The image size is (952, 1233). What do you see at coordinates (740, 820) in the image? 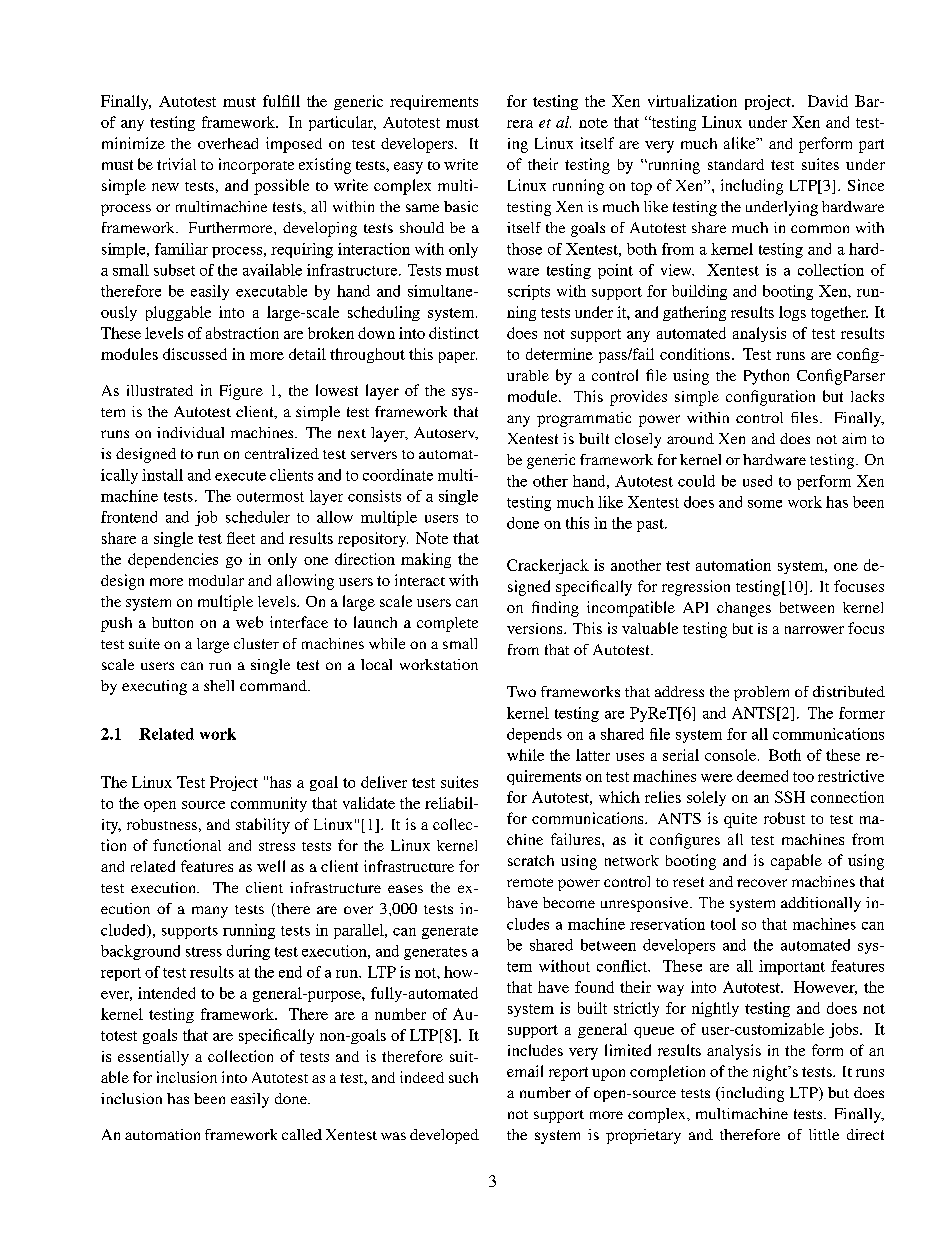
I see `quite` at bounding box center [740, 820].
